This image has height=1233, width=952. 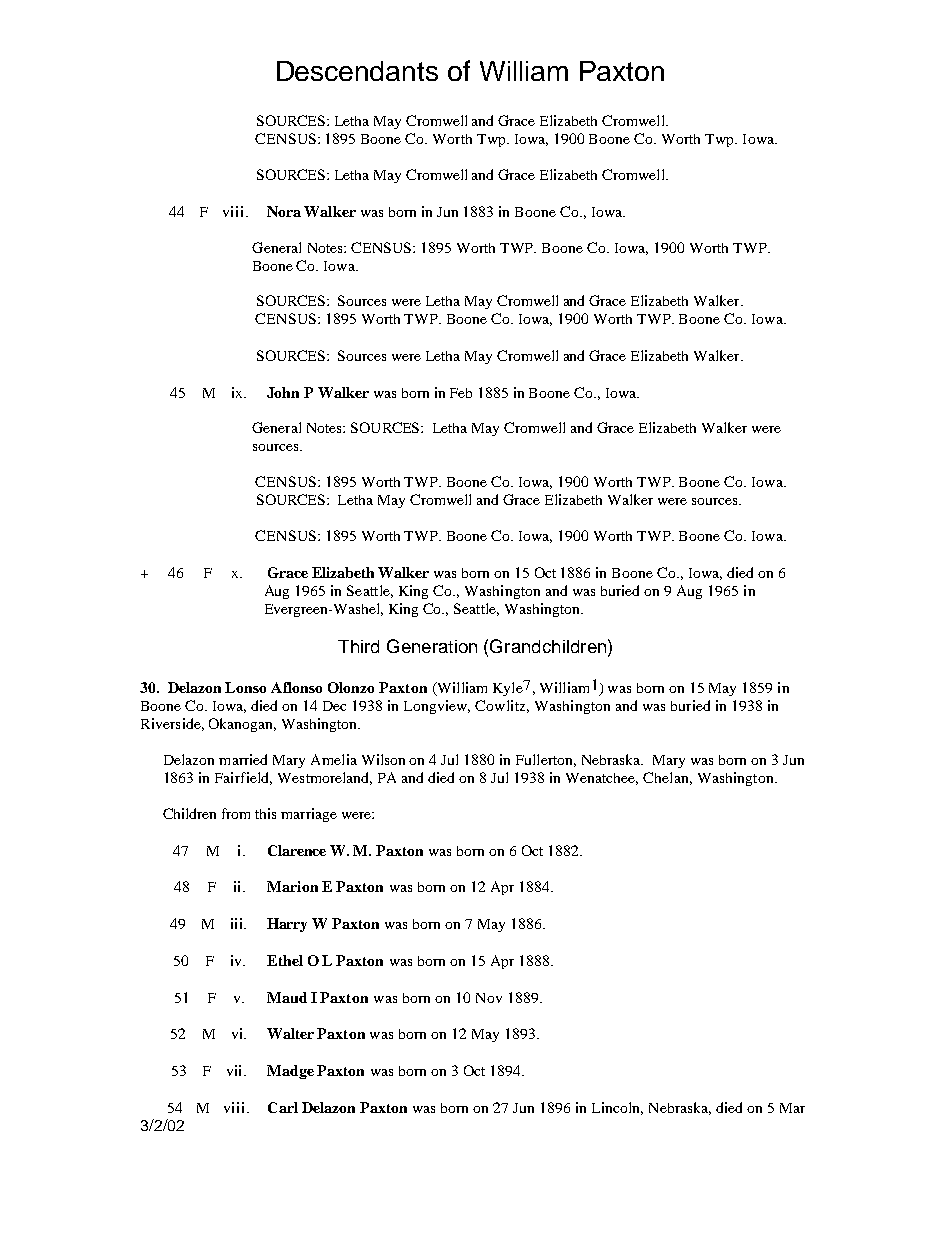 What do you see at coordinates (432, 646) in the image?
I see `Generation` at bounding box center [432, 646].
